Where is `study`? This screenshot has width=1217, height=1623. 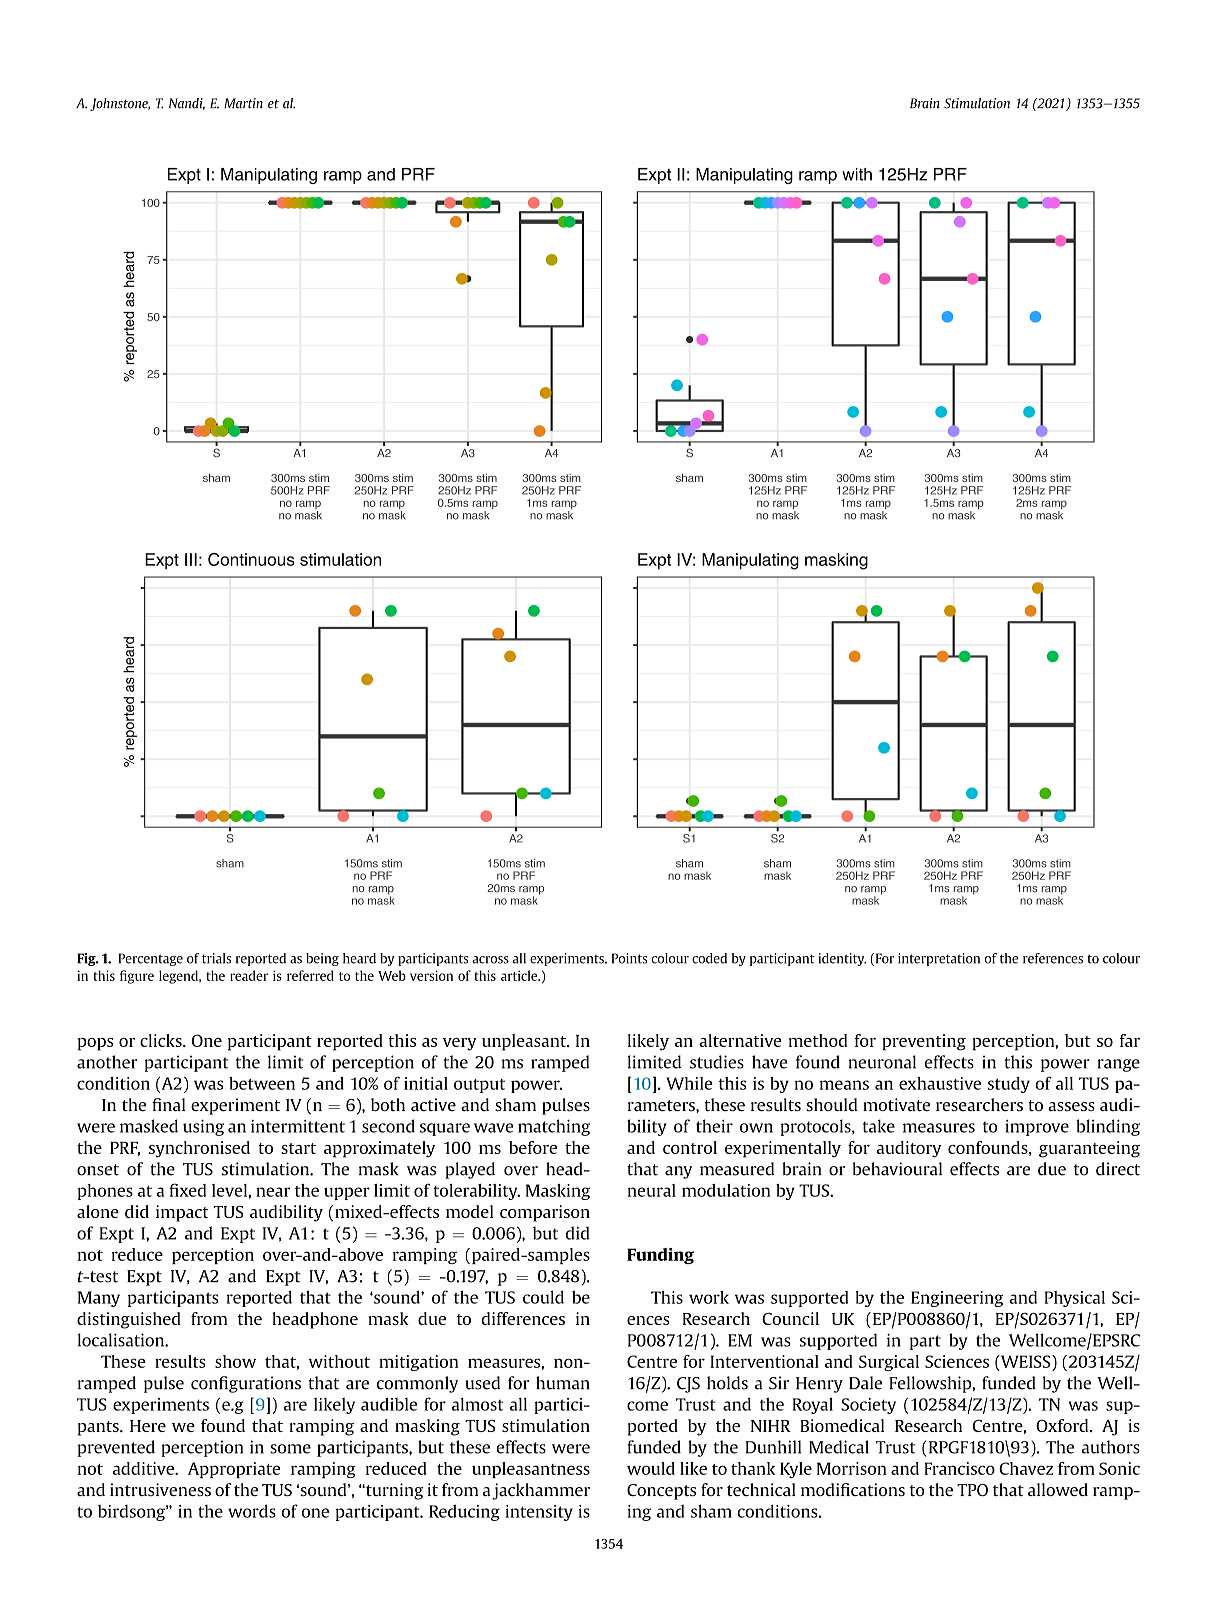 study is located at coordinates (1009, 1085).
